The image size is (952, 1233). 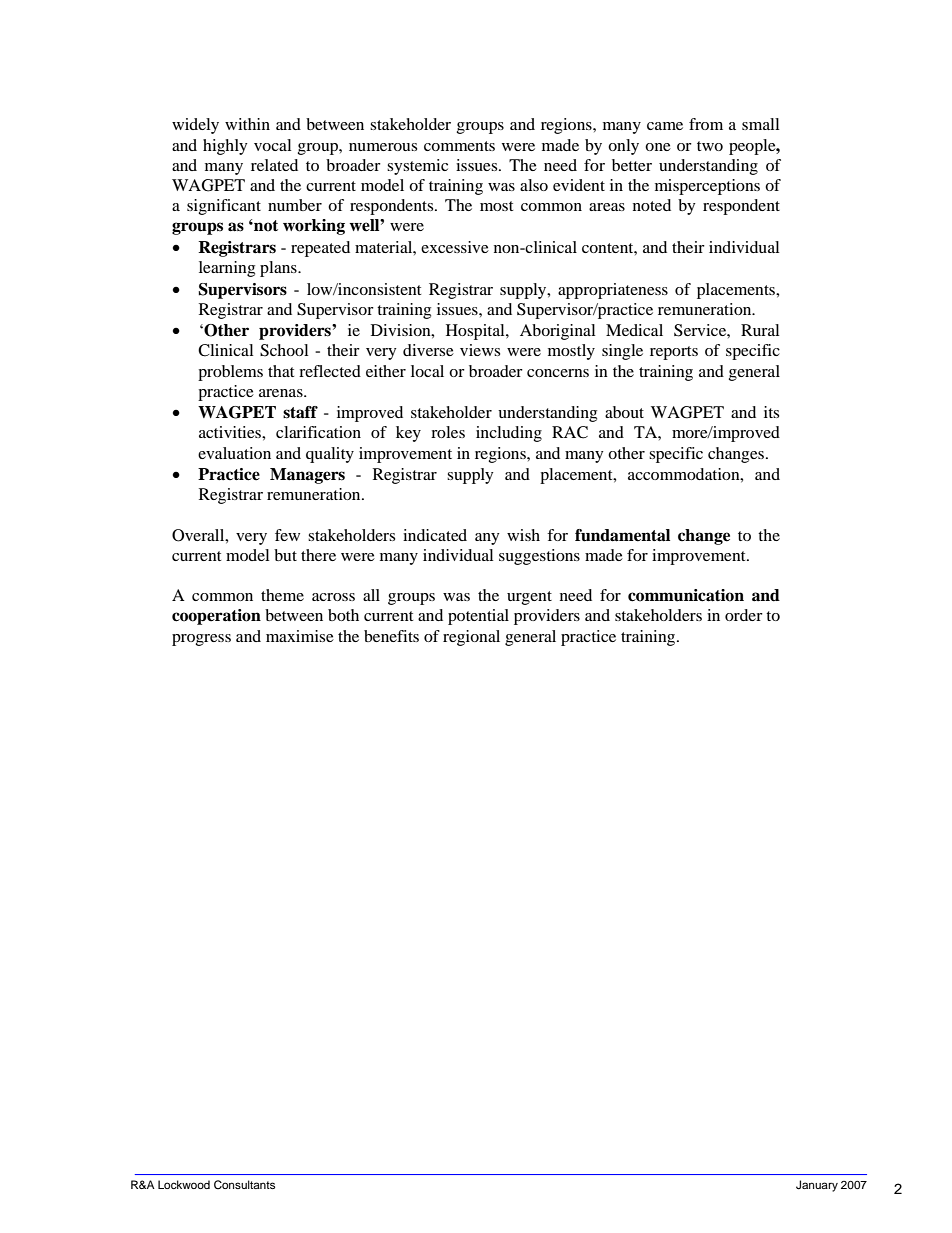 I want to click on January, so click(x=817, y=1186).
